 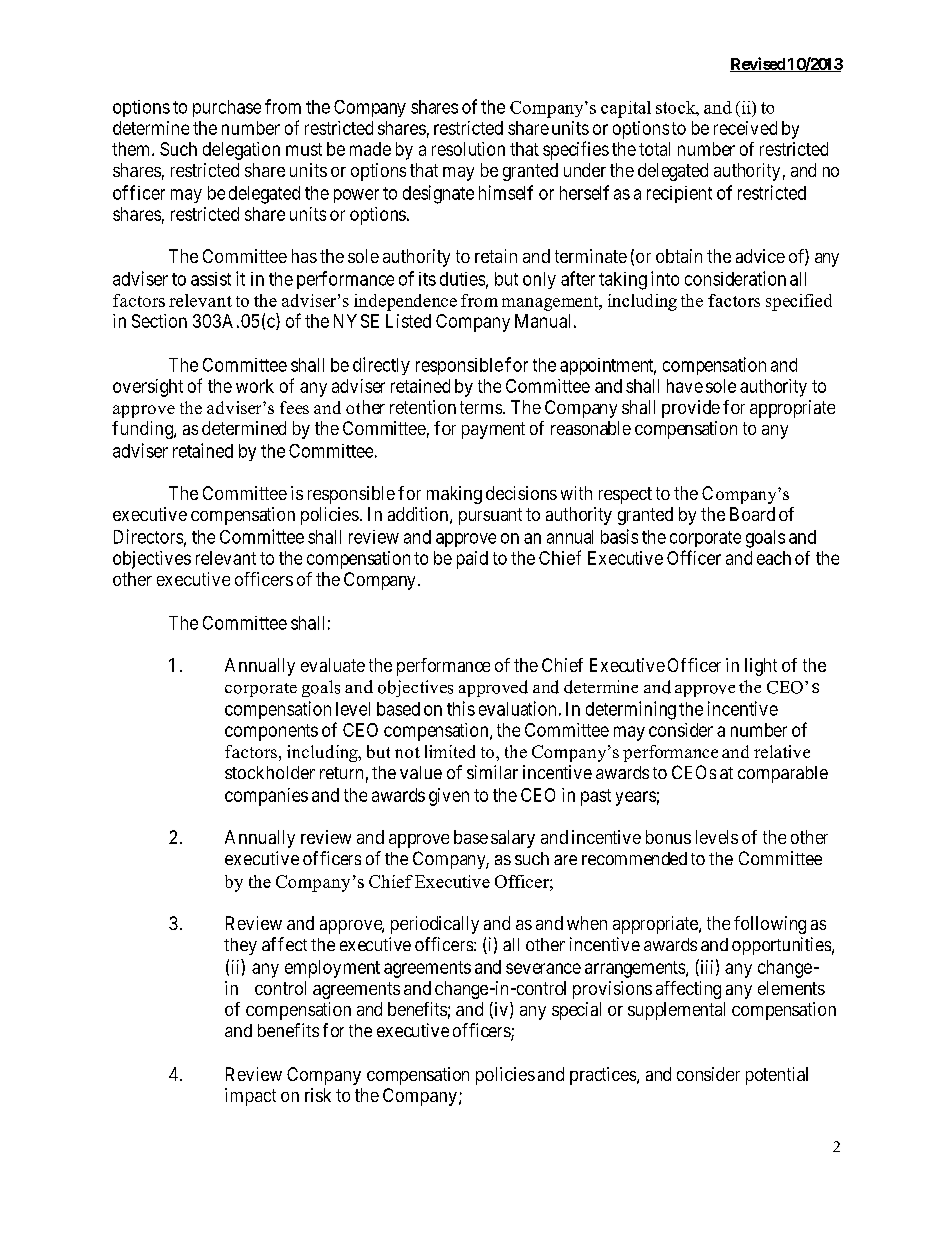 I want to click on they, so click(x=240, y=946).
